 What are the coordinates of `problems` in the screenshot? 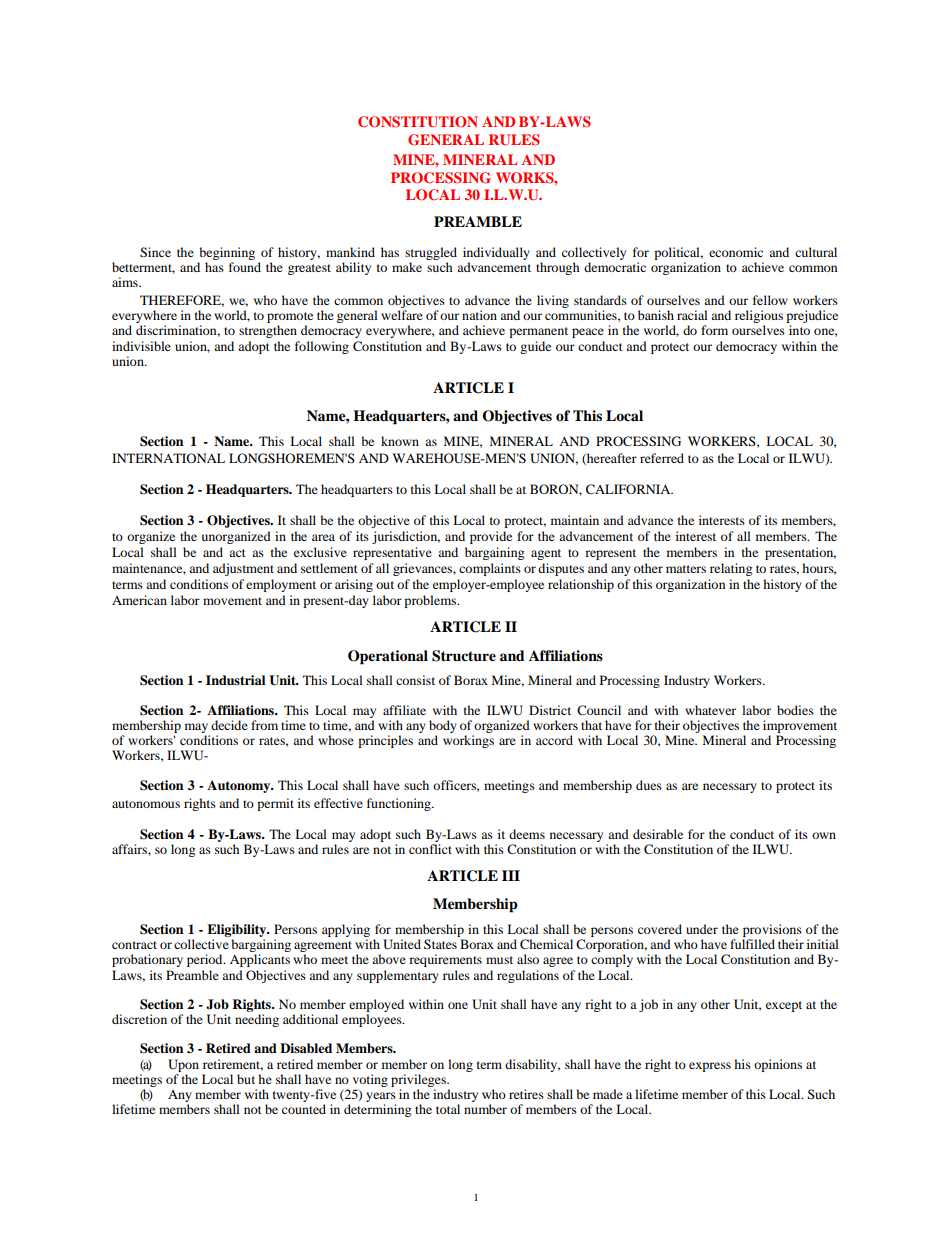 It's located at (431, 601).
